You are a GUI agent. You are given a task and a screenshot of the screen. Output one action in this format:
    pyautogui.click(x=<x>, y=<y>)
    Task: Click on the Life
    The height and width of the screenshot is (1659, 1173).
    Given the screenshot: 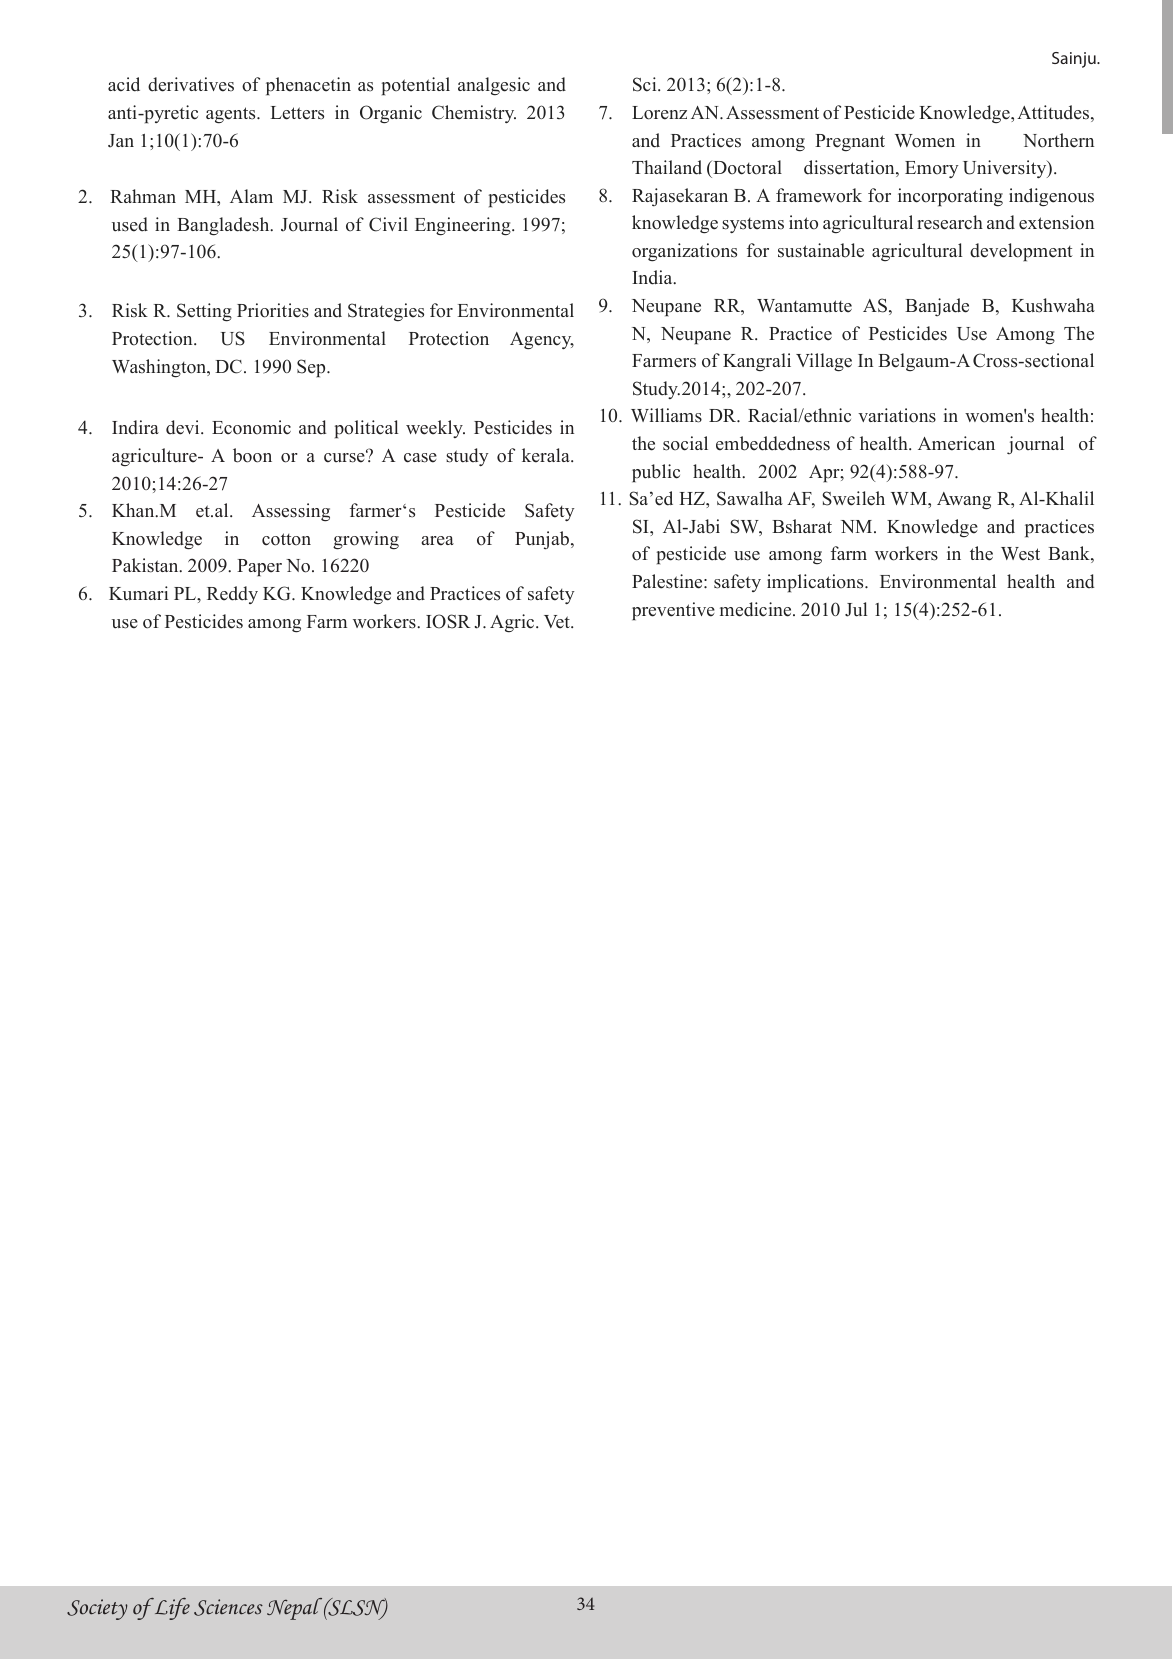 What is the action you would take?
    pyautogui.click(x=171, y=1609)
